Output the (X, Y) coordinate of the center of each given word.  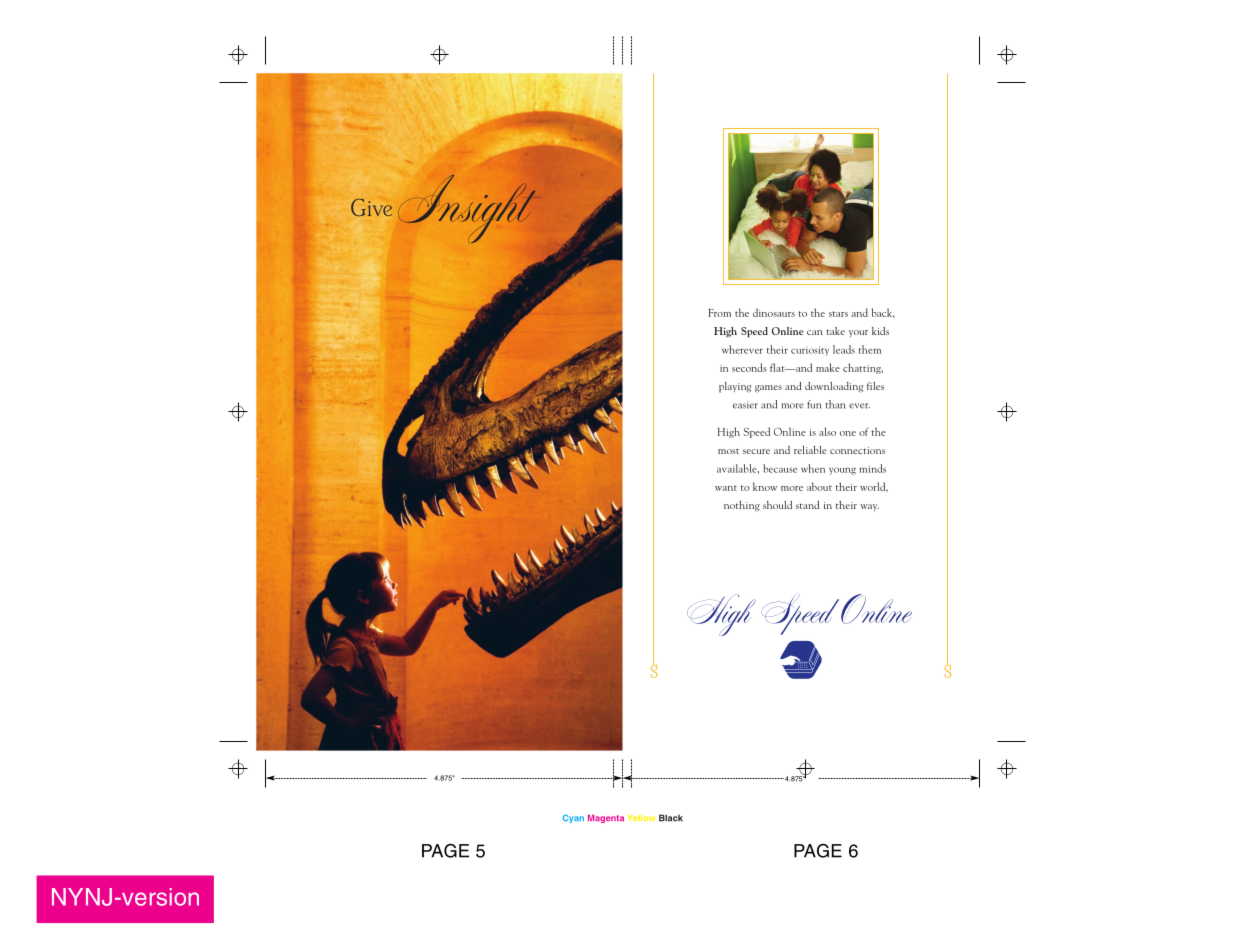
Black (671, 818)
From (720, 313)
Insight (470, 209)
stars (838, 314)
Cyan (573, 818)
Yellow (641, 818)
